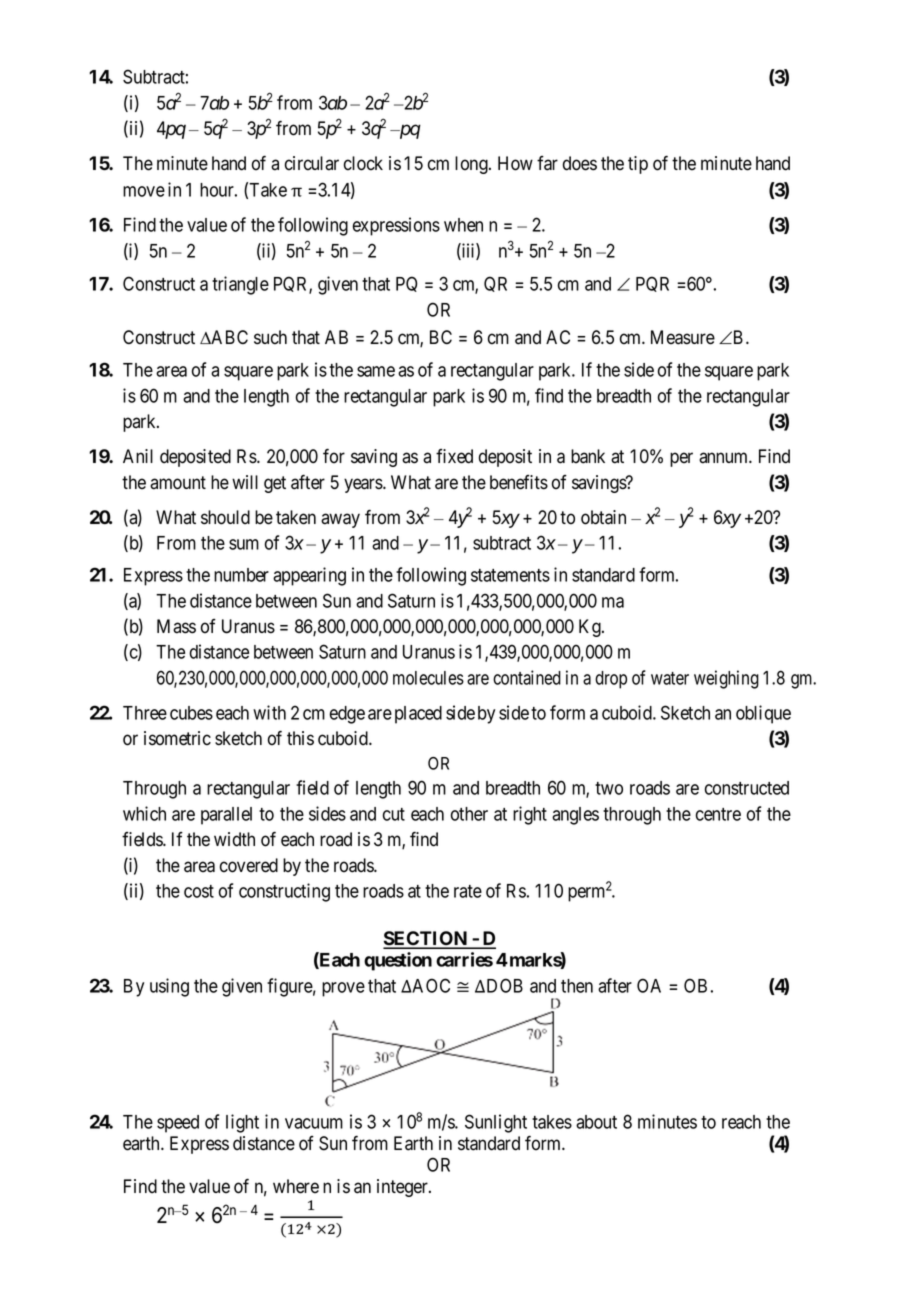  I want to click on move, so click(144, 191).
